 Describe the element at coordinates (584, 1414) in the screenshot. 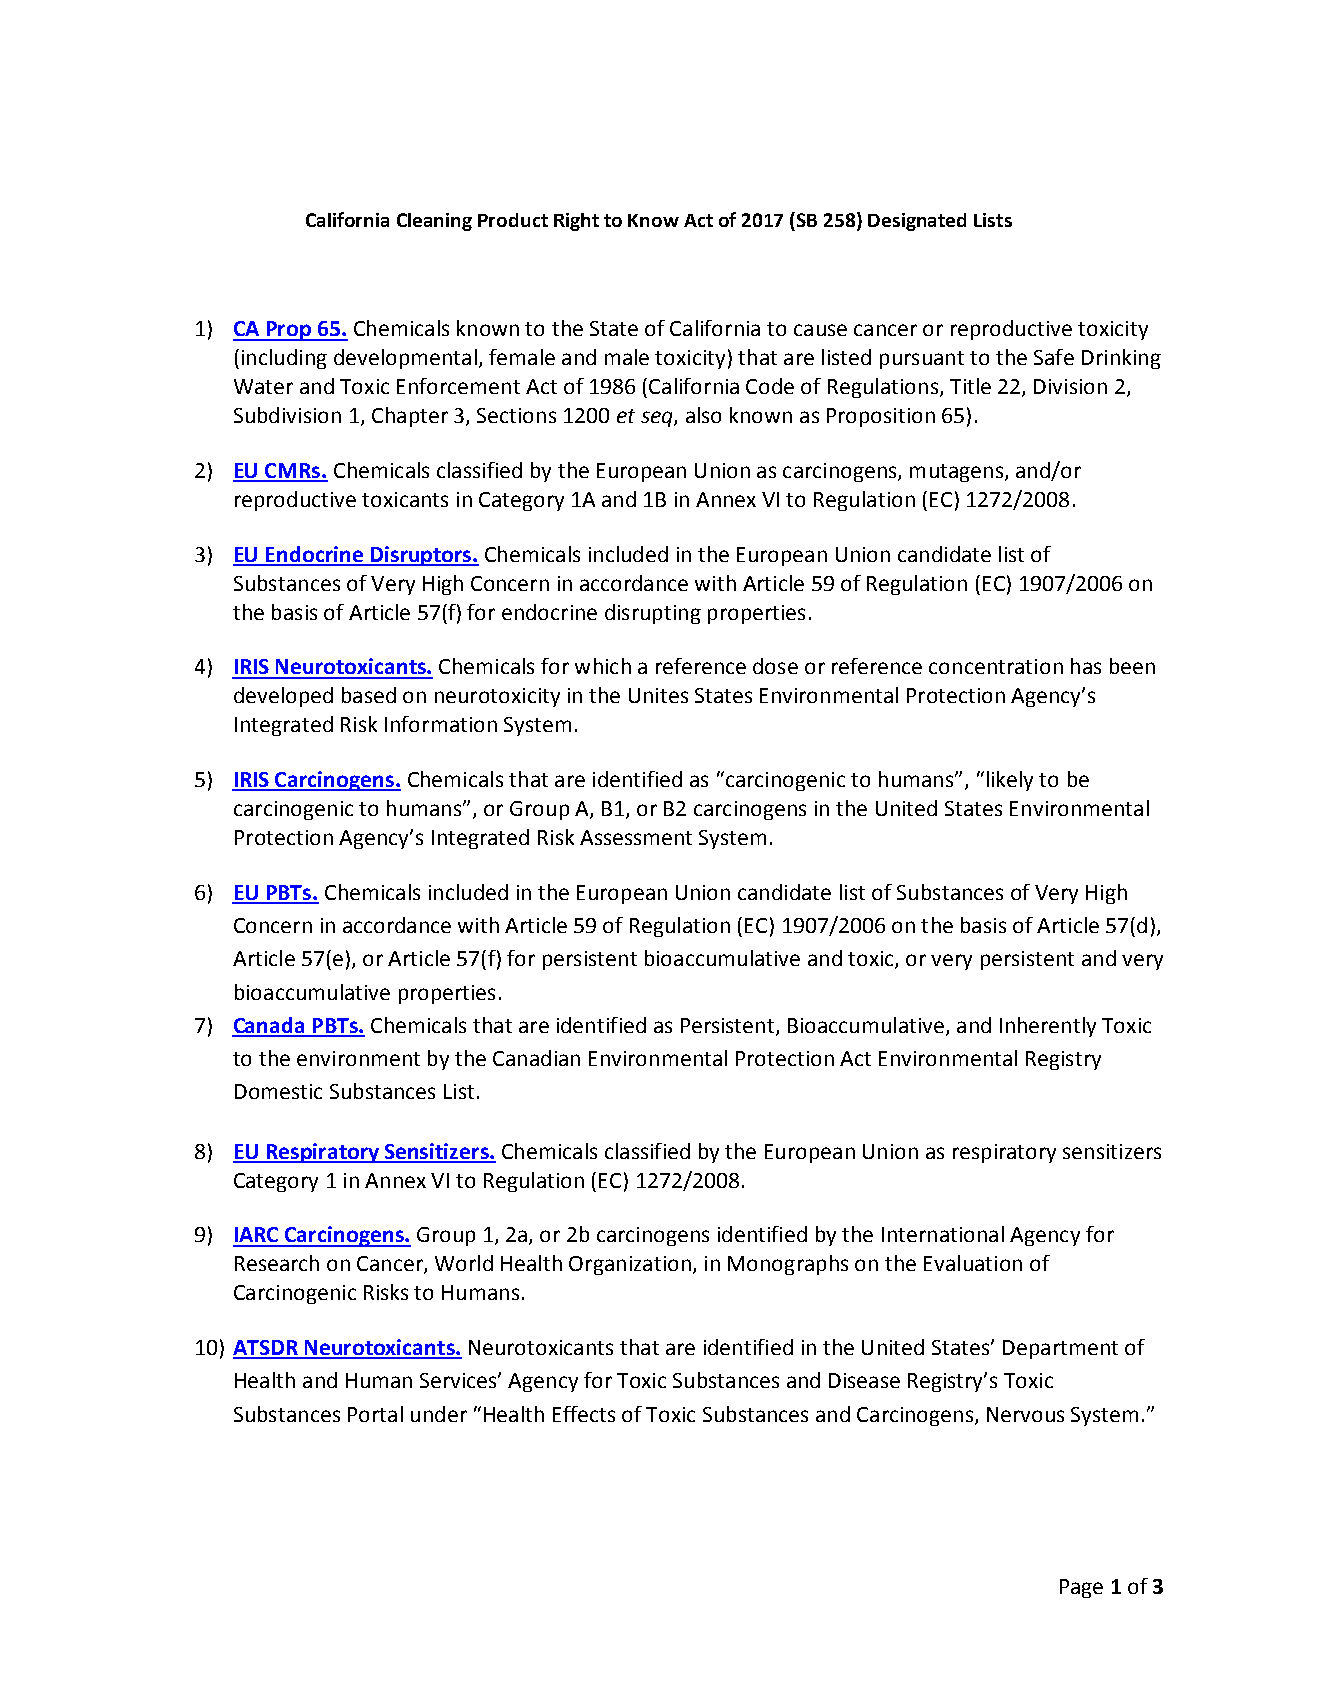

I see `Effects` at that location.
